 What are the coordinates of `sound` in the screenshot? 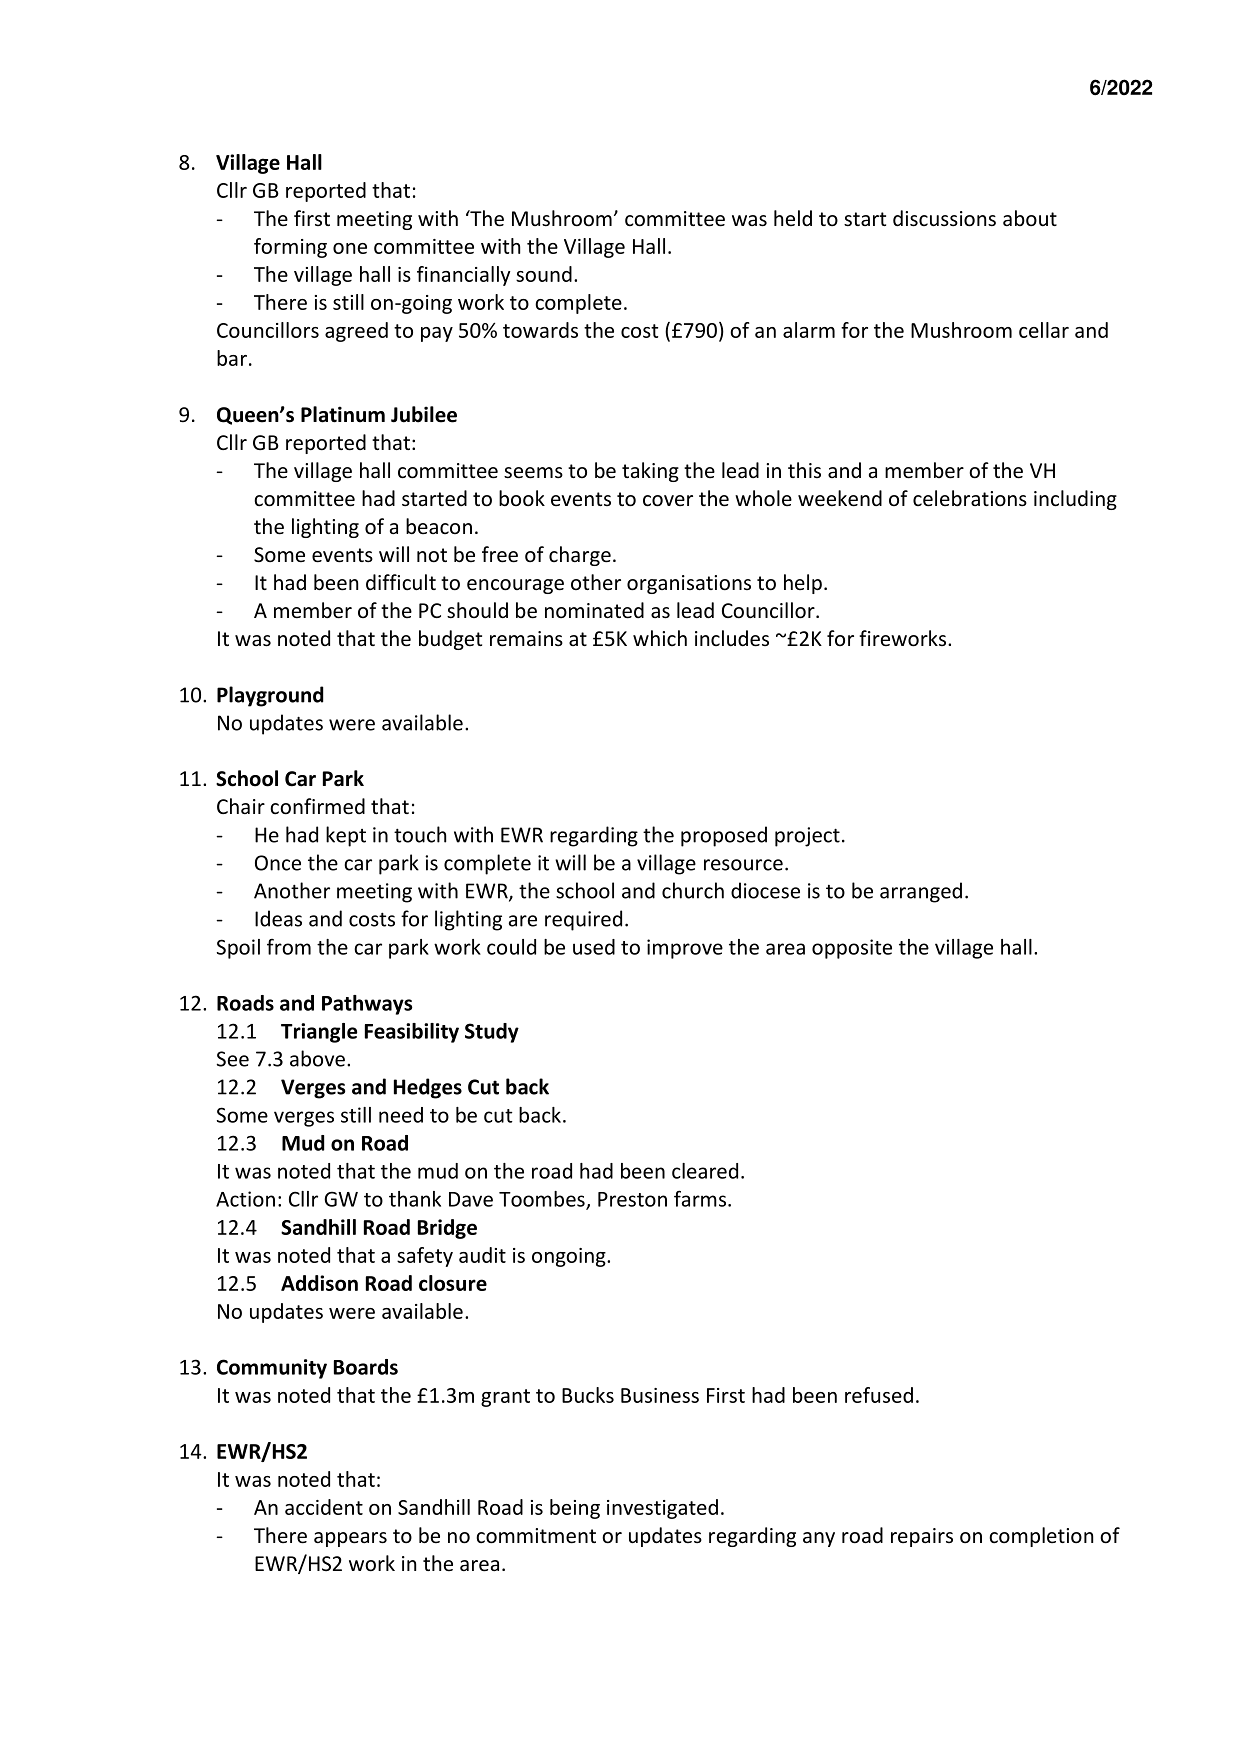 It's located at (544, 274).
